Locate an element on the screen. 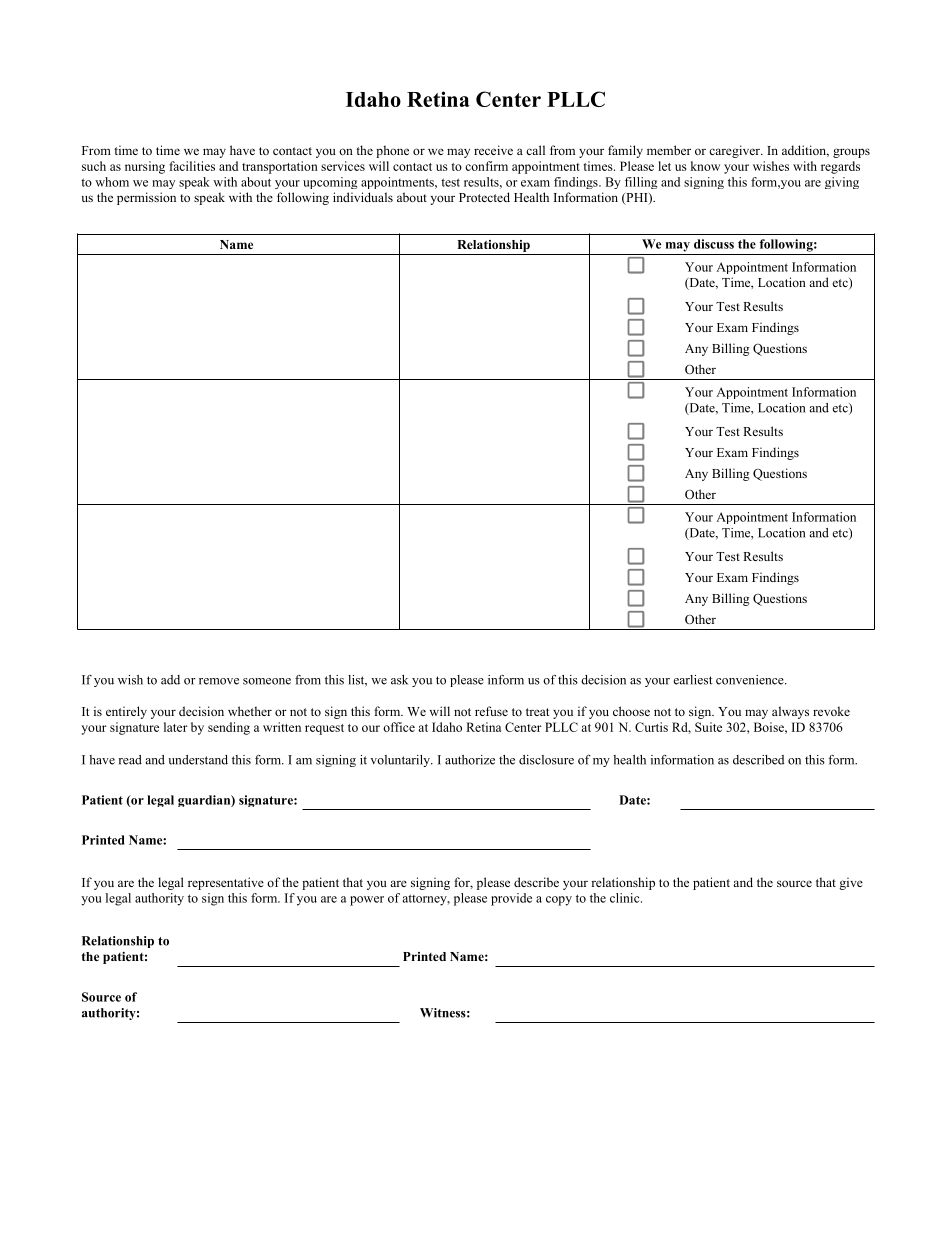 Image resolution: width=952 pixels, height=1233 pixels. representative is located at coordinates (226, 883).
